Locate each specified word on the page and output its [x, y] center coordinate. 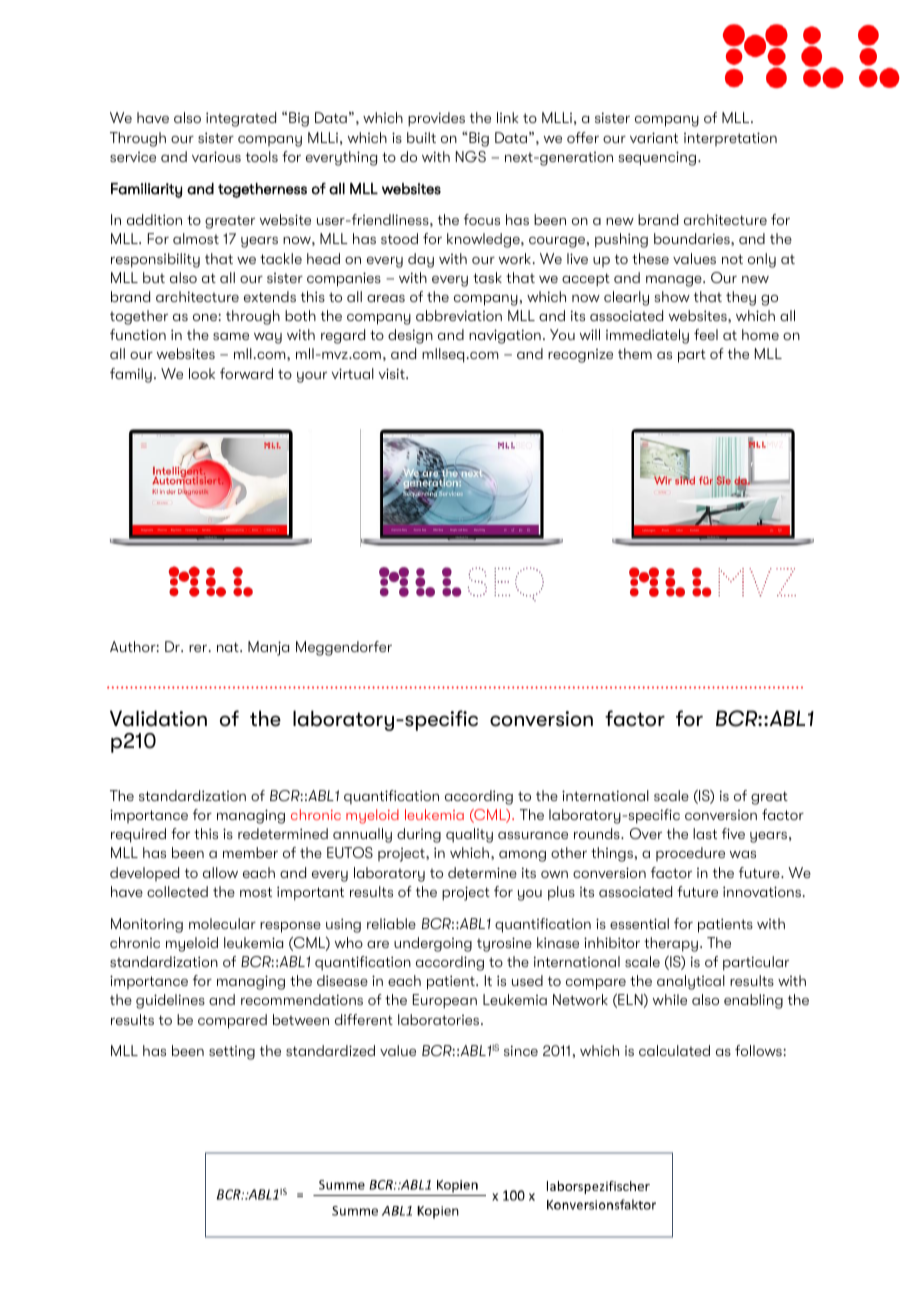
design [410, 336]
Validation [158, 718]
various [216, 156]
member [250, 852]
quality [469, 835]
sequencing [658, 158]
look [202, 373]
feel [706, 334]
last [705, 833]
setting [232, 1053]
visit [393, 373]
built [421, 137]
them [635, 353]
